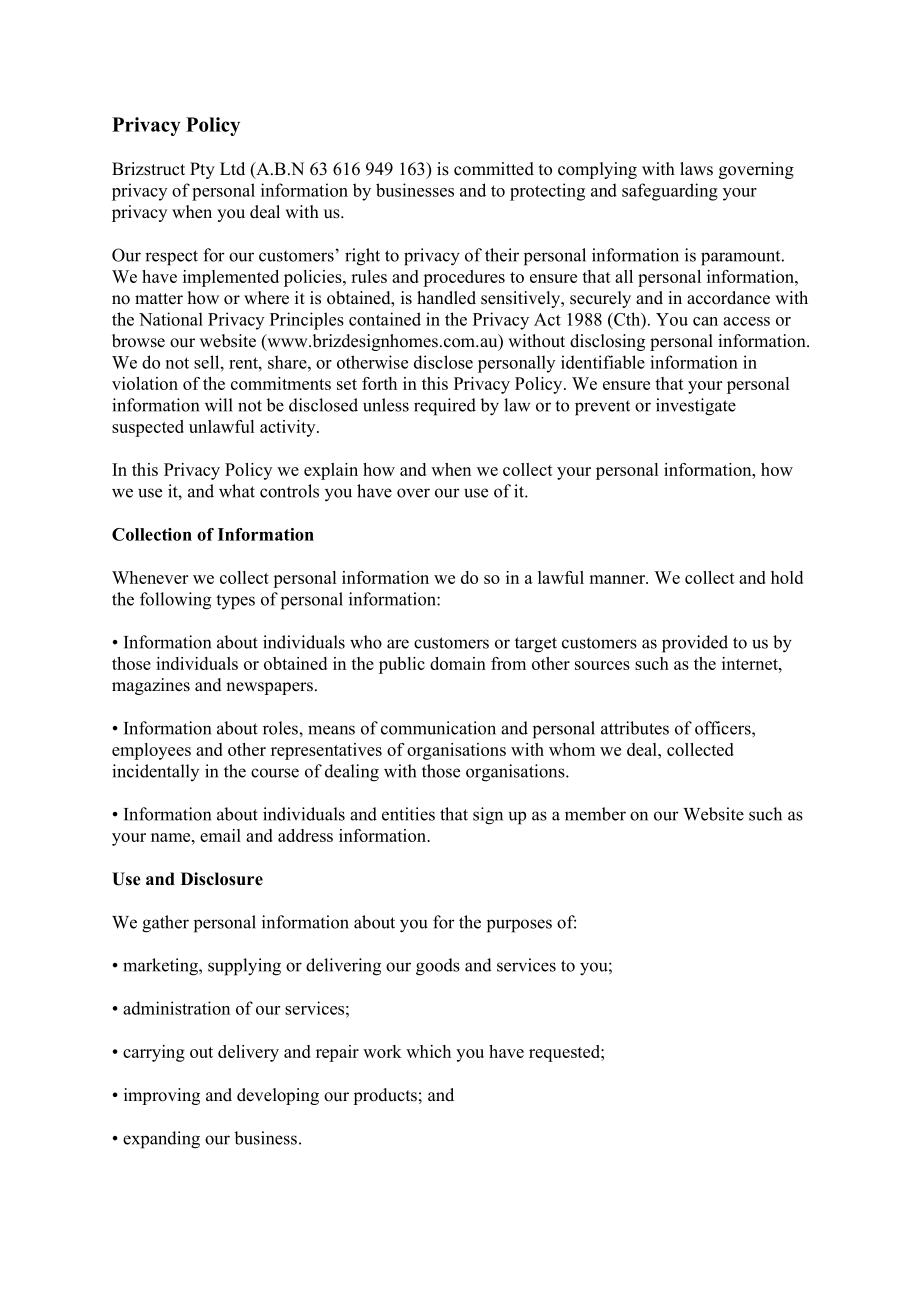 Image resolution: width=924 pixels, height=1308 pixels. What do you see at coordinates (494, 169) in the document?
I see `committed` at bounding box center [494, 169].
